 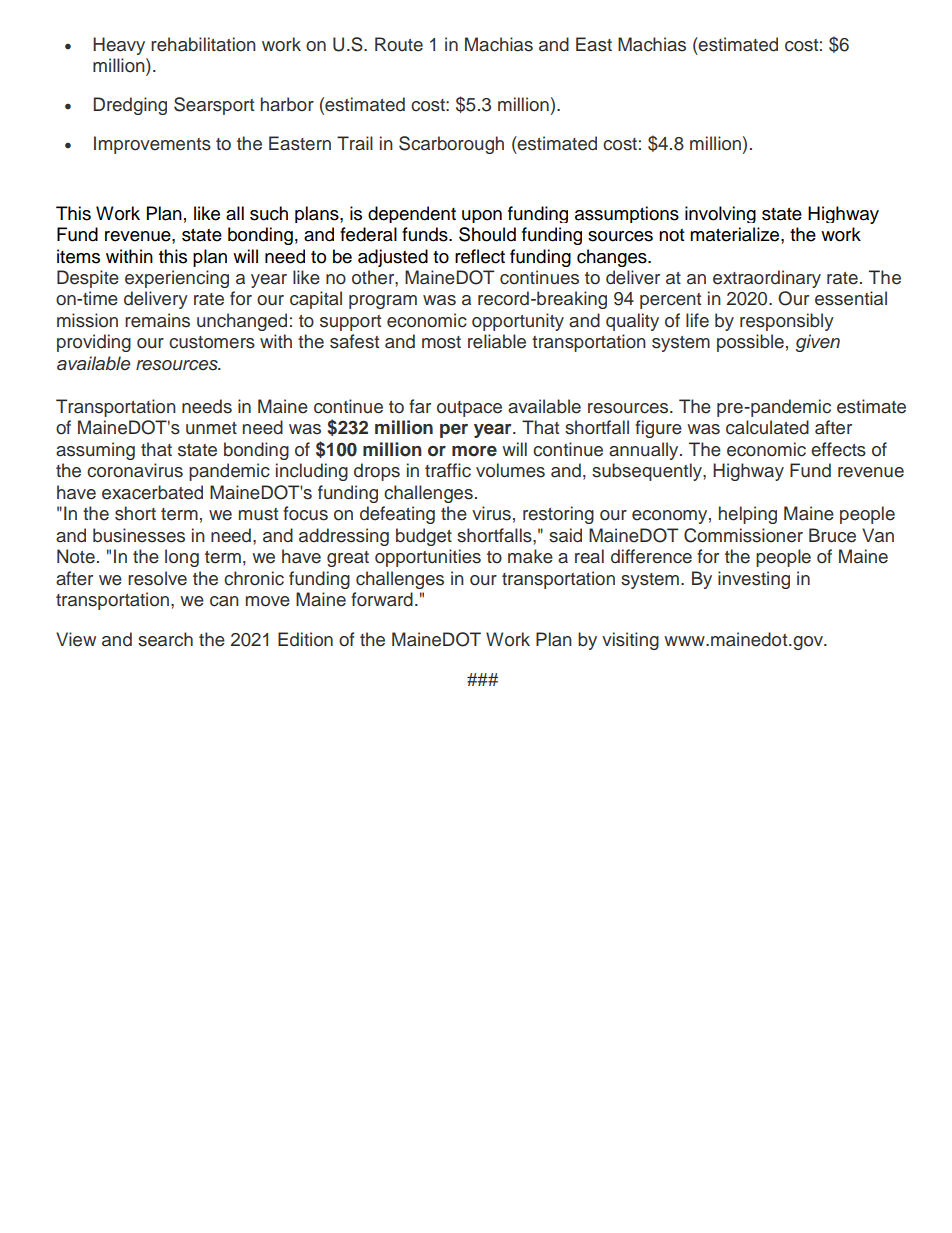 What do you see at coordinates (399, 44) in the page?
I see `Route` at bounding box center [399, 44].
